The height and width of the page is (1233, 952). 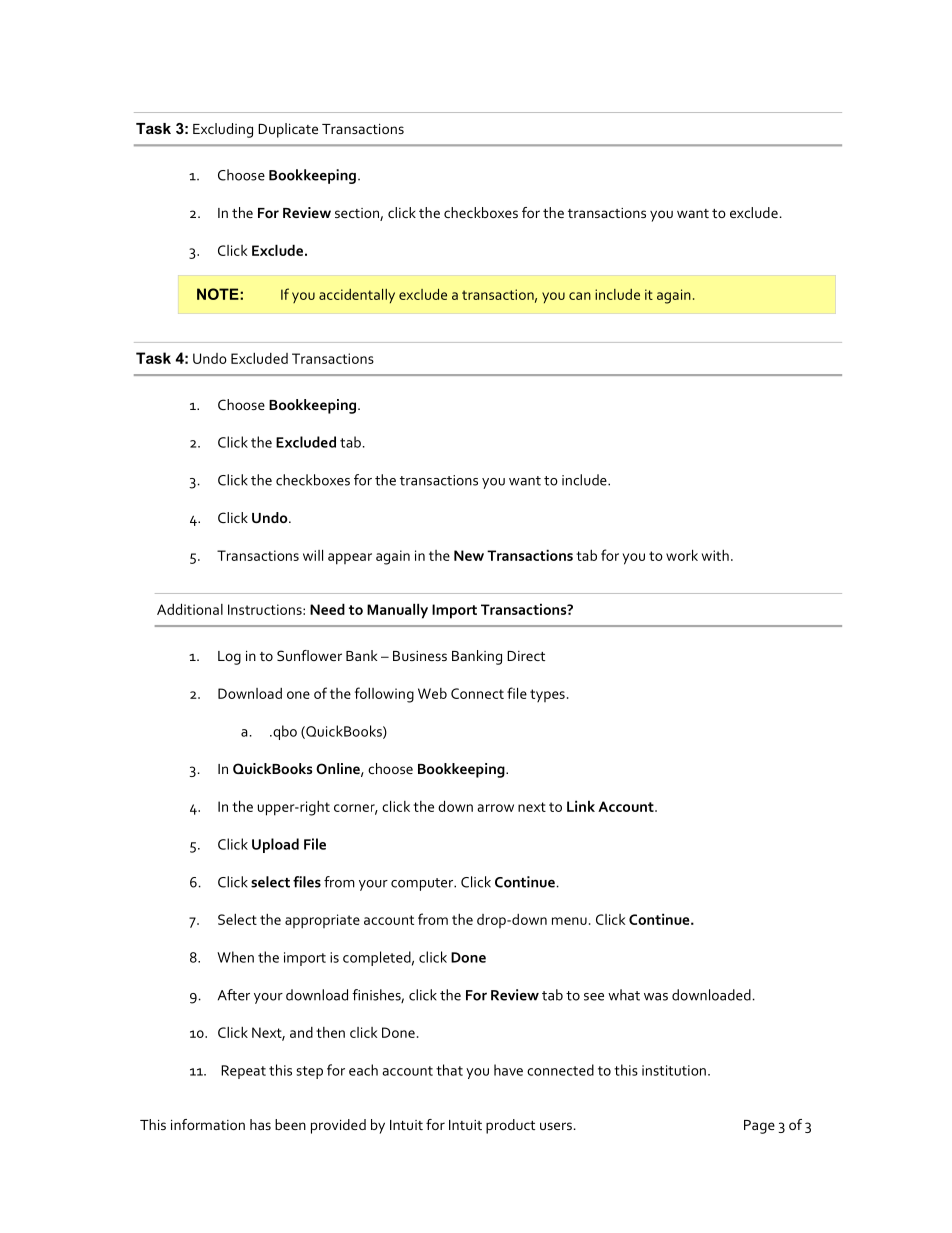 What do you see at coordinates (526, 656) in the page?
I see `Direct` at bounding box center [526, 656].
